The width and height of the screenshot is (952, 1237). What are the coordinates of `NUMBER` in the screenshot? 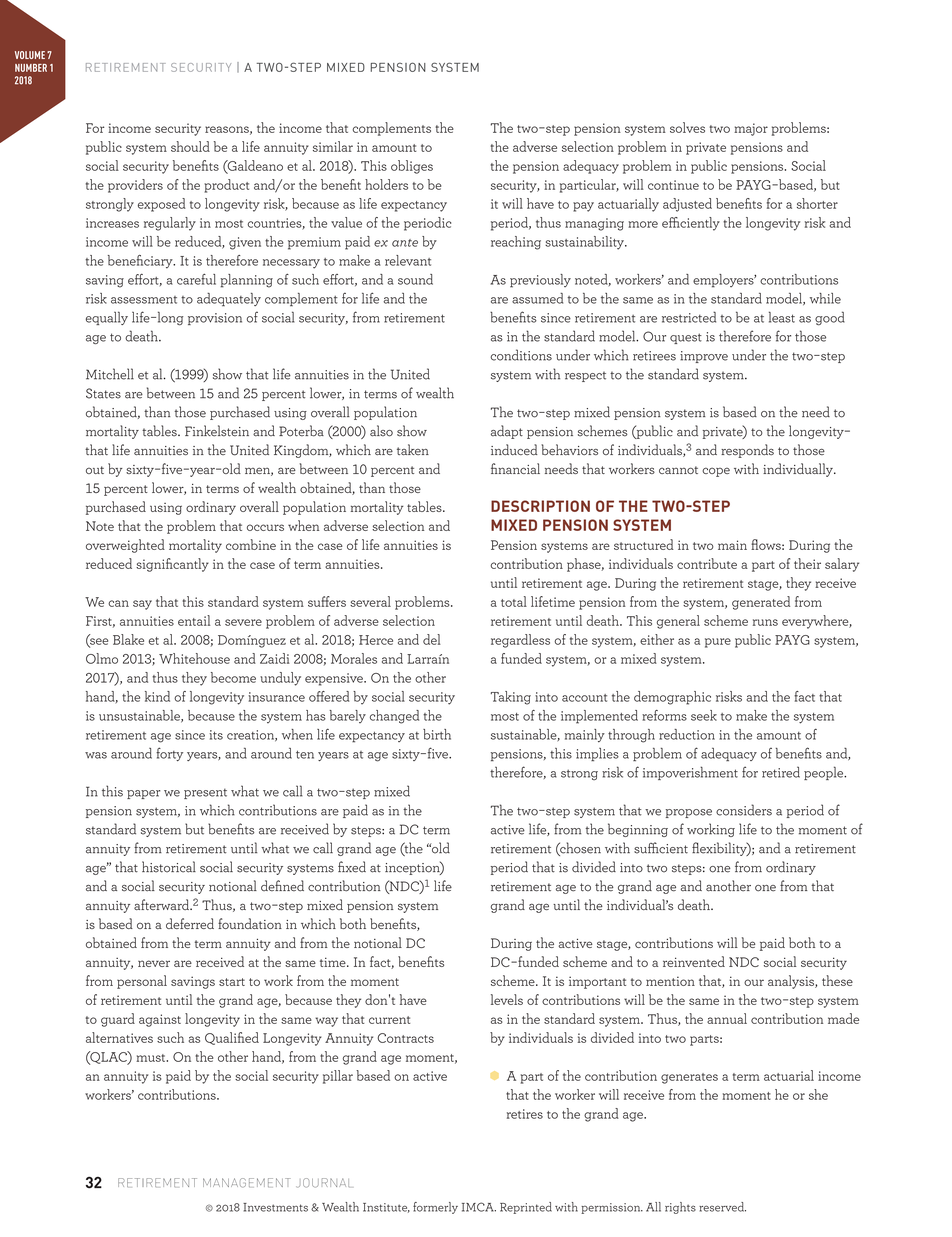 It's located at (31, 68).
